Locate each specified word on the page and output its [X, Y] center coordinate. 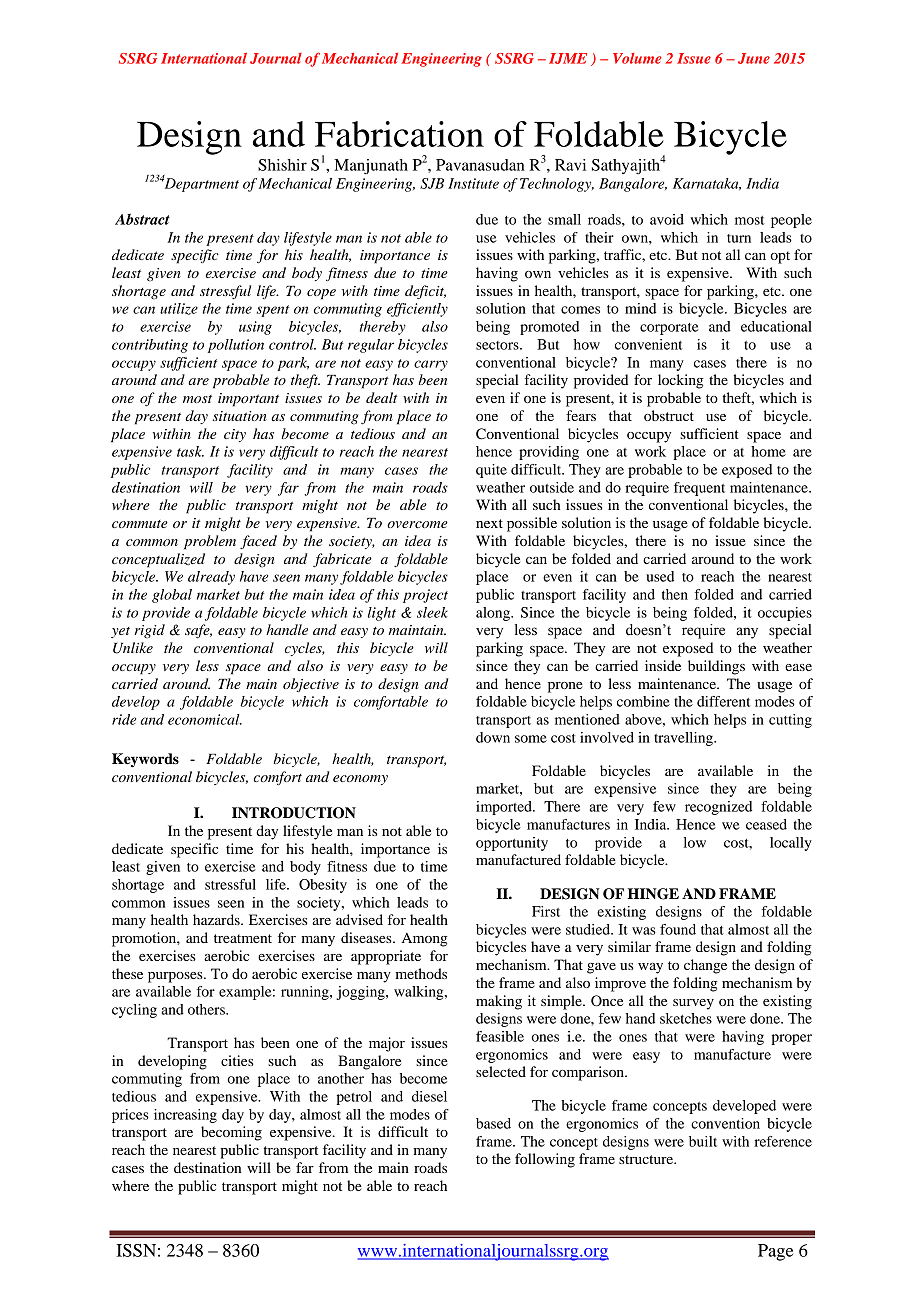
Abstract [142, 219]
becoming [231, 1133]
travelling [684, 739]
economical [205, 719]
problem [210, 542]
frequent [699, 489]
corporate [669, 329]
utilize [179, 309]
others [207, 1009]
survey [693, 1004]
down [493, 737]
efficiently [417, 310]
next [489, 523]
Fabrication [399, 134]
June [754, 58]
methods [421, 973]
